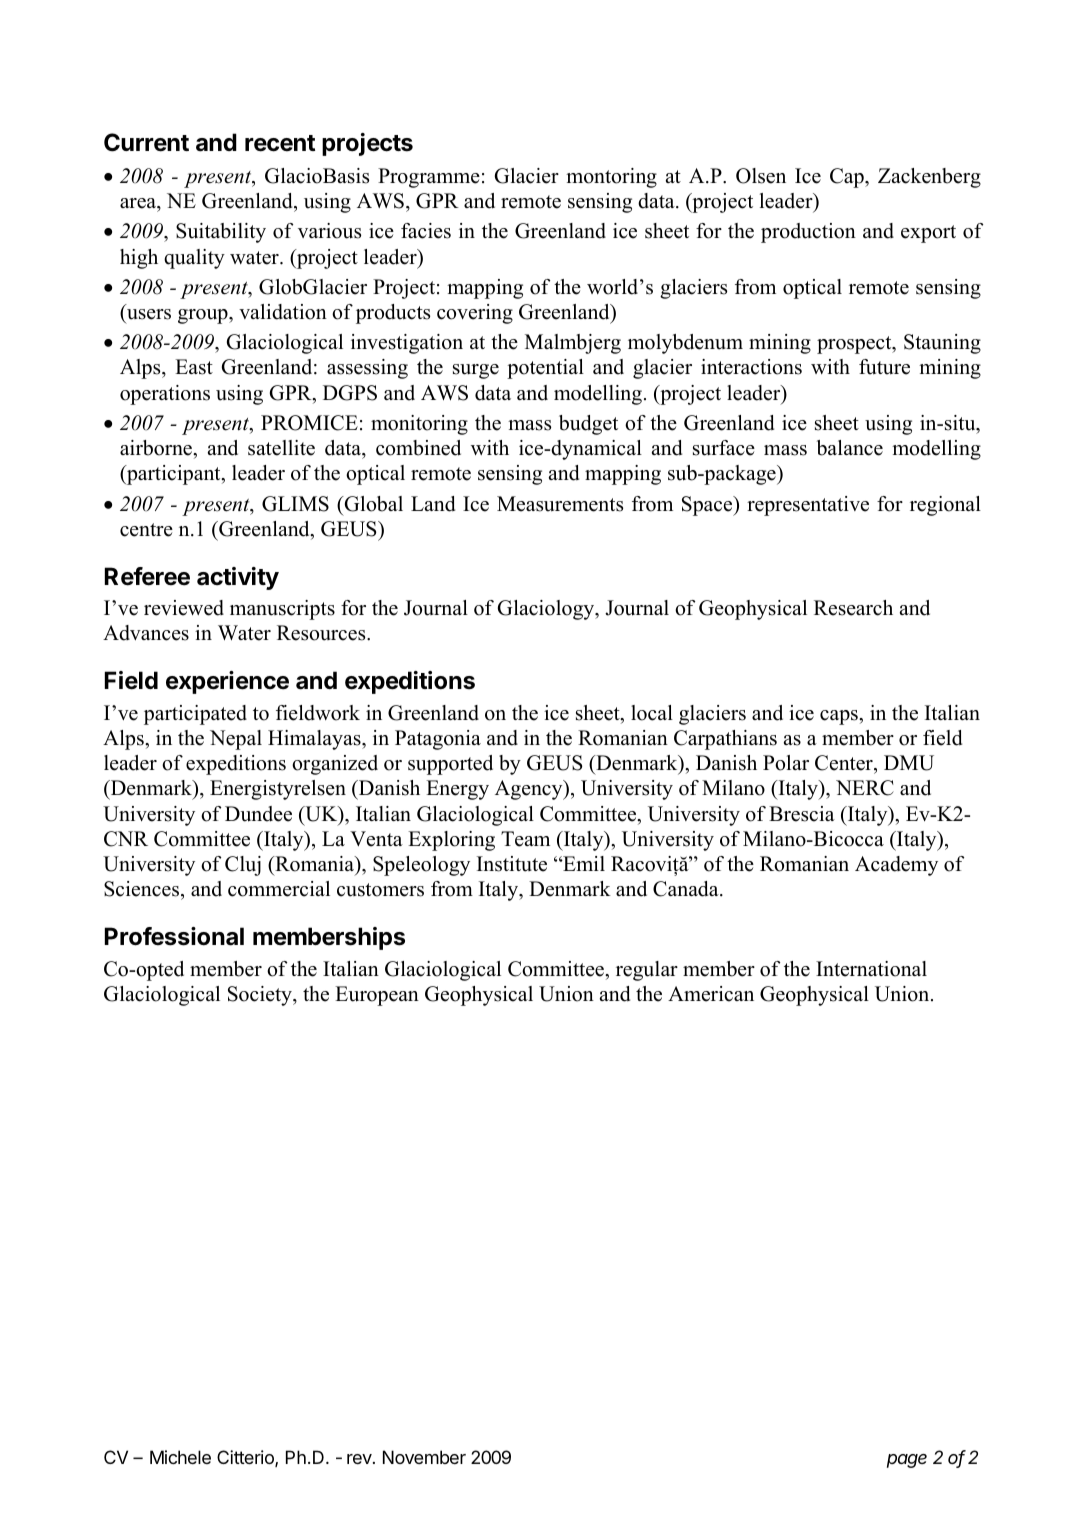 The width and height of the screenshot is (1084, 1533). I want to click on November, so click(424, 1457).
